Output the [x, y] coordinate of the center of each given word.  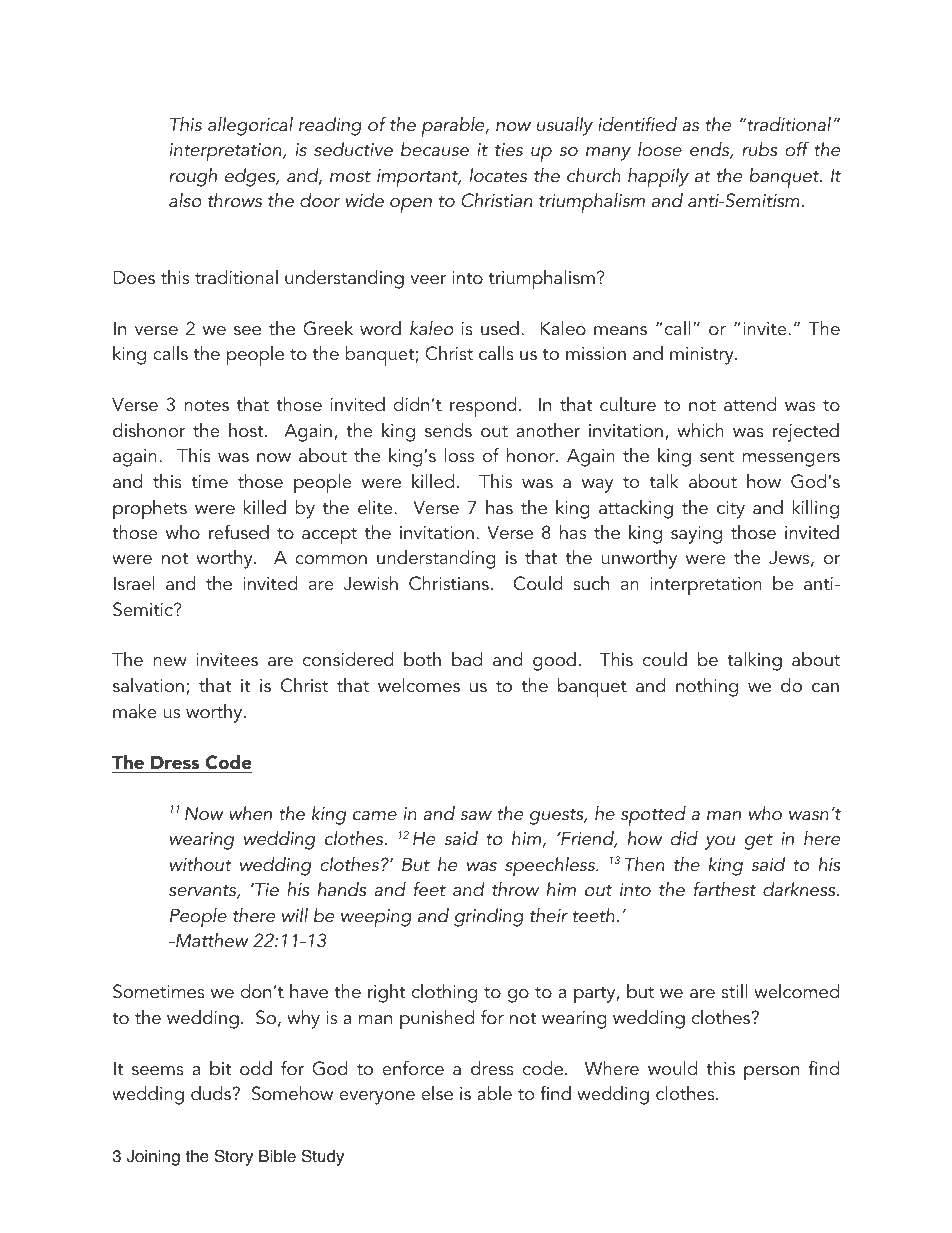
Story [234, 1157]
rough [193, 177]
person [771, 1073]
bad [467, 659]
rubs [759, 149]
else [437, 1093]
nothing [707, 687]
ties [509, 150]
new [170, 662]
